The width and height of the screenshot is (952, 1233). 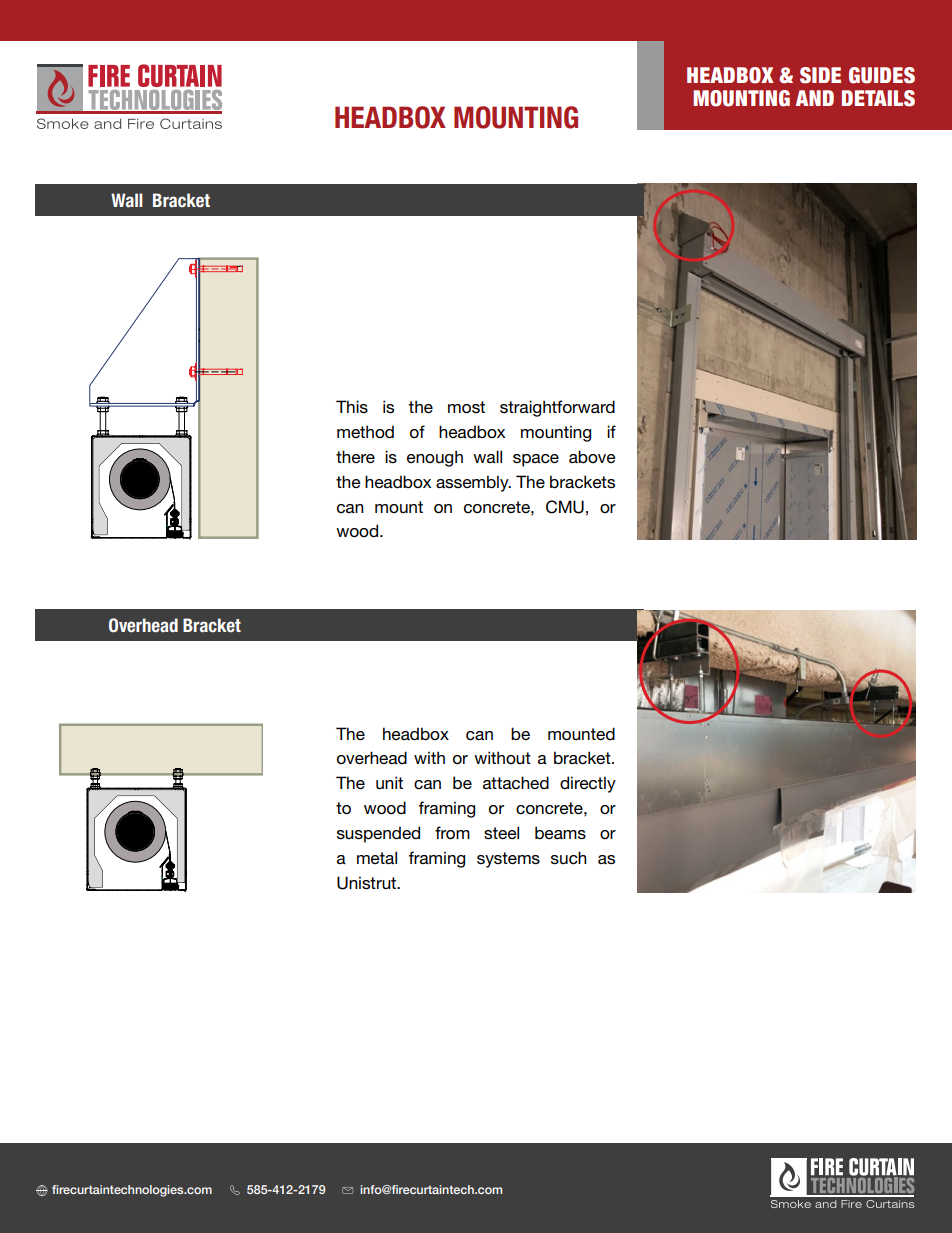 I want to click on CMU, so click(x=565, y=507).
